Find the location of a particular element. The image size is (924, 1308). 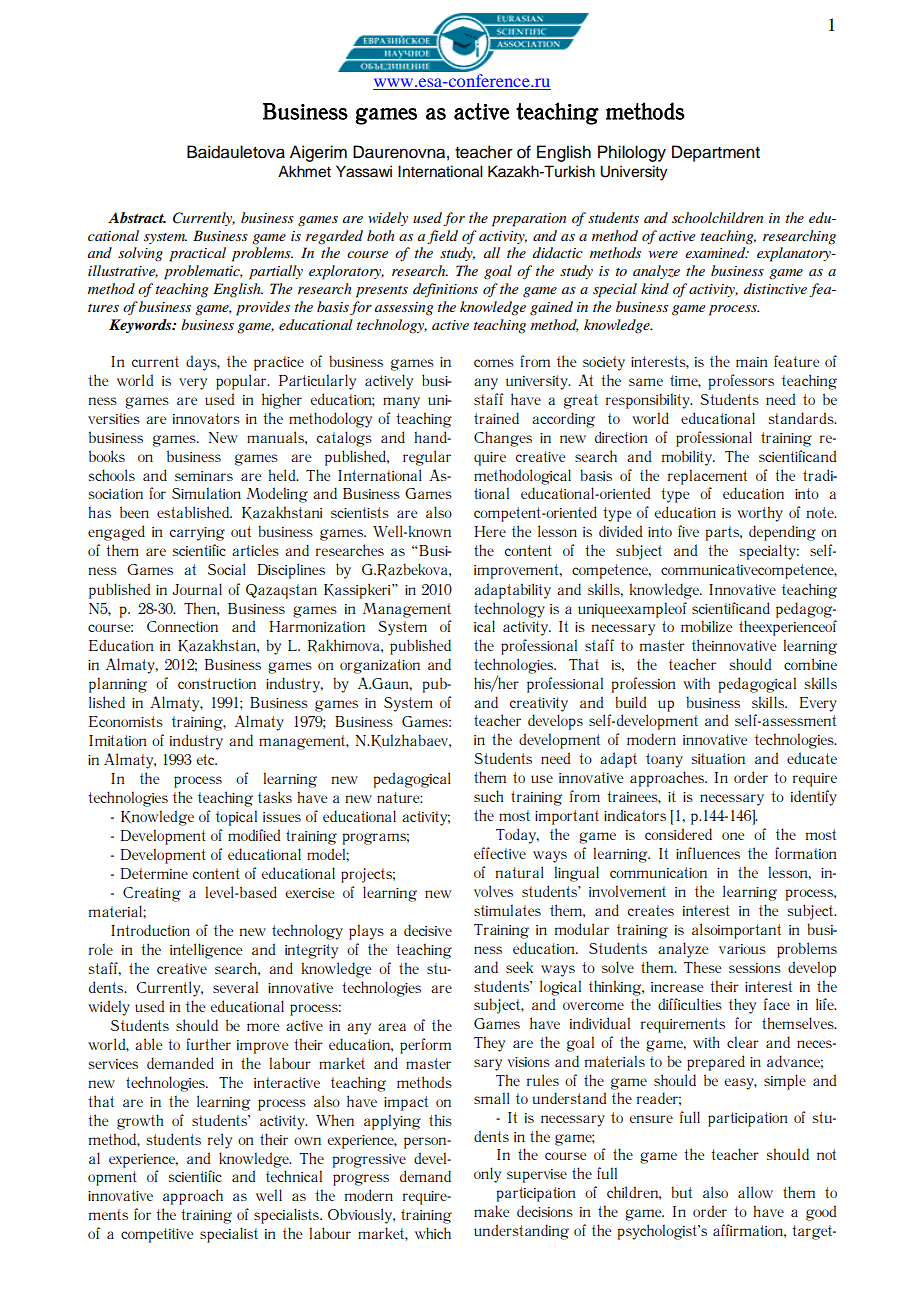

sessions is located at coordinates (755, 968).
